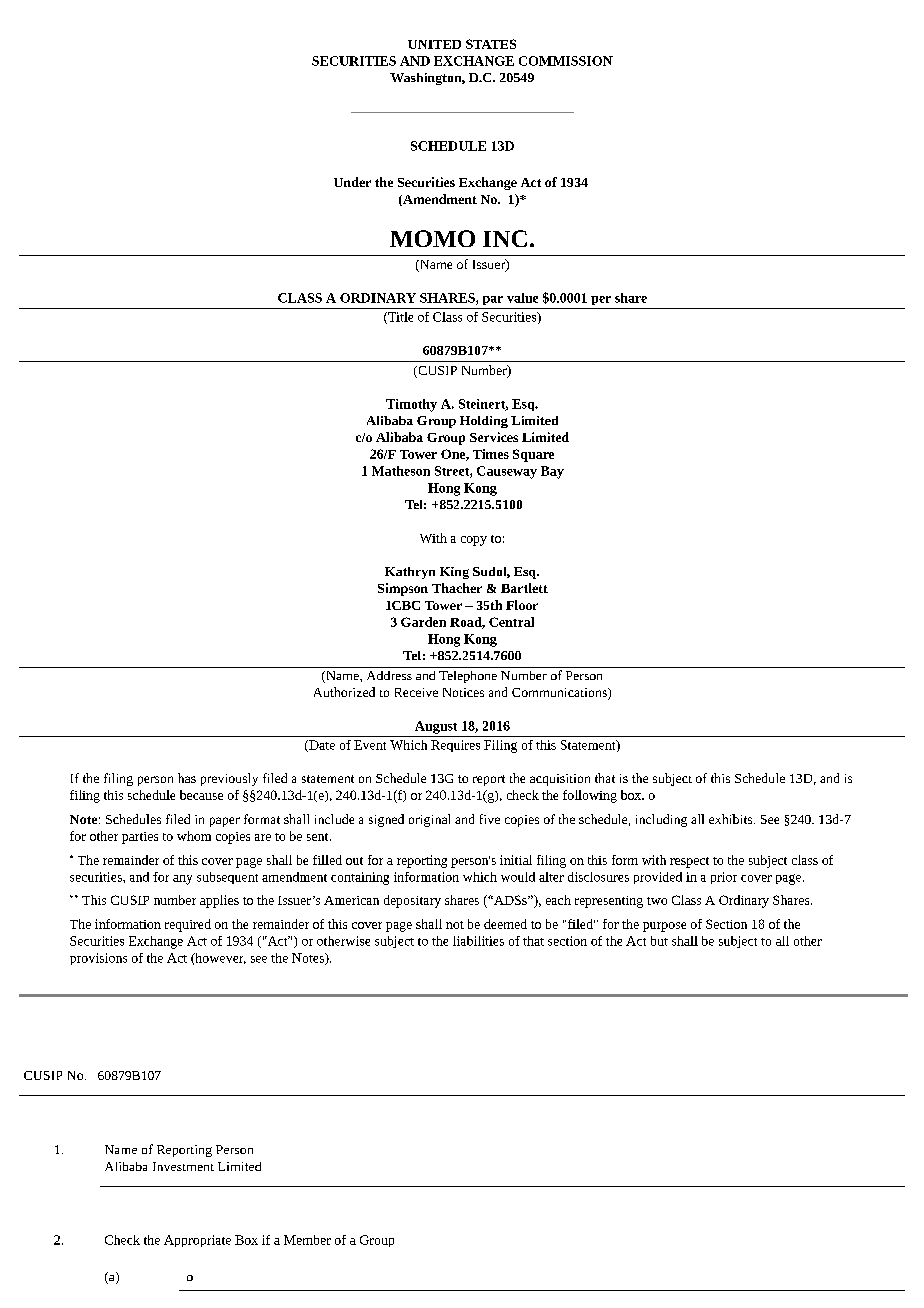 The image size is (924, 1308). I want to click on Communications, so click(560, 694).
